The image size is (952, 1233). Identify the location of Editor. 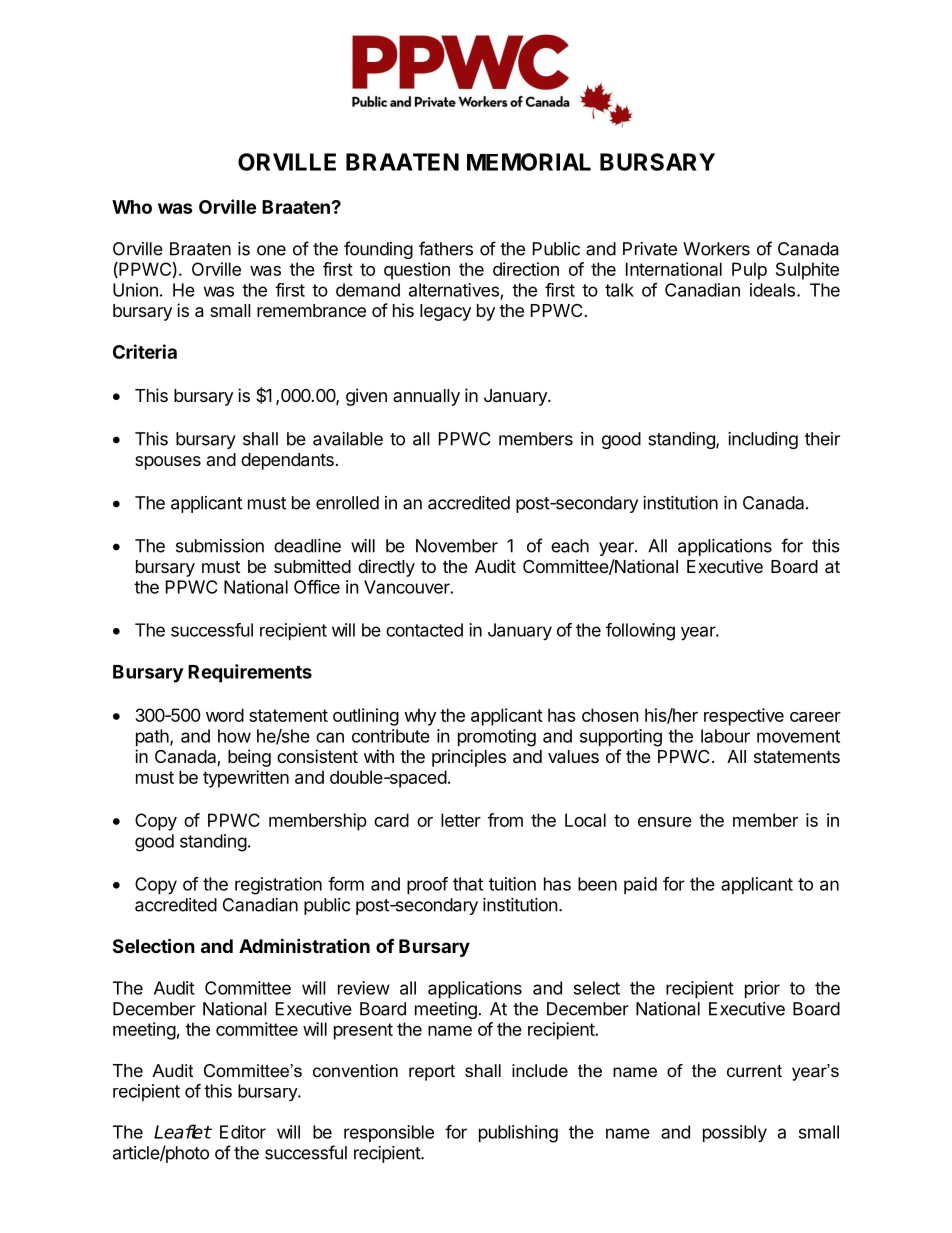
(243, 1132).
